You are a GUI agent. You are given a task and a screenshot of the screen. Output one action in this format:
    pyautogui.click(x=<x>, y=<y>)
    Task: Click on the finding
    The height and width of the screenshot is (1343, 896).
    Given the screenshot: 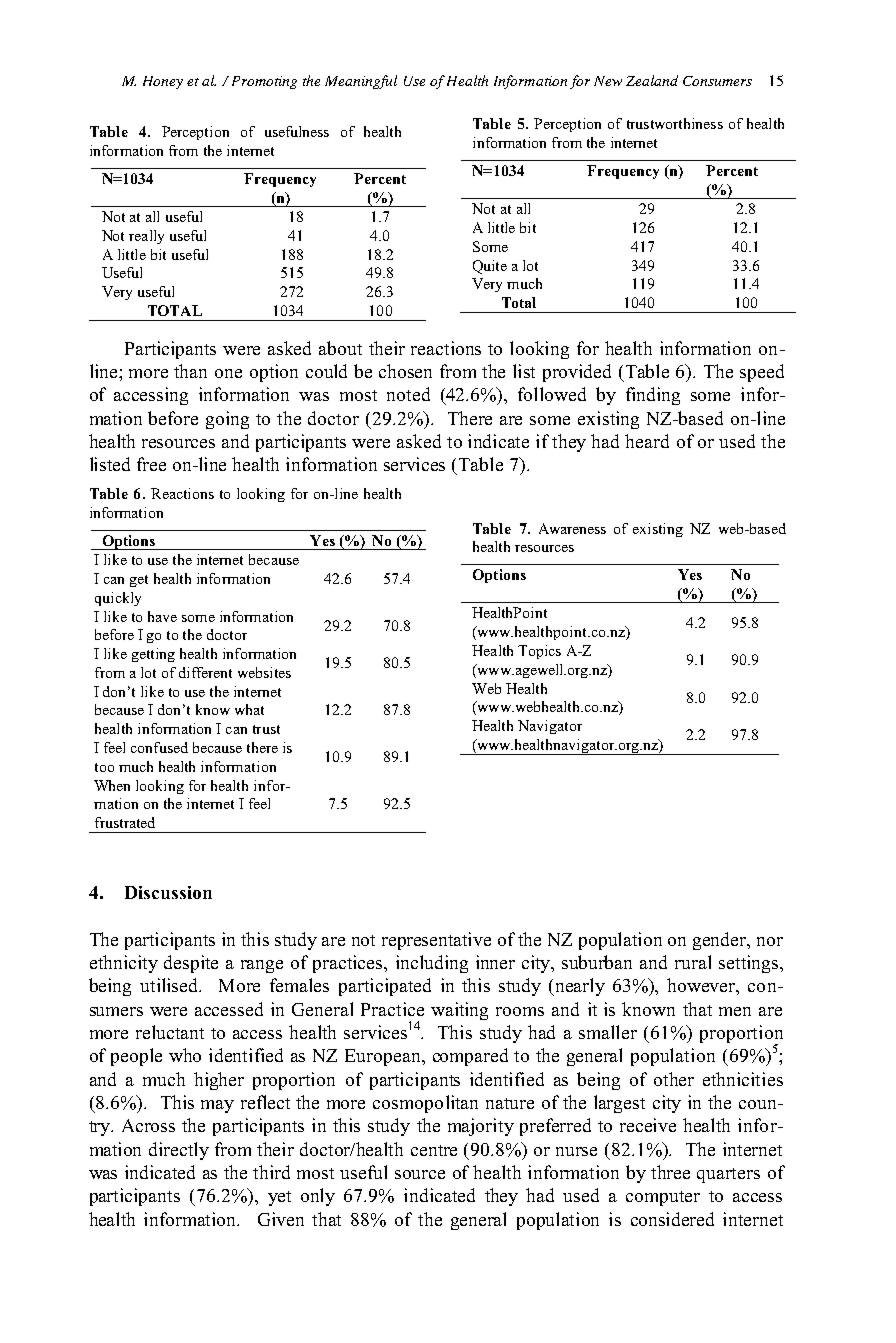 What is the action you would take?
    pyautogui.click(x=653, y=396)
